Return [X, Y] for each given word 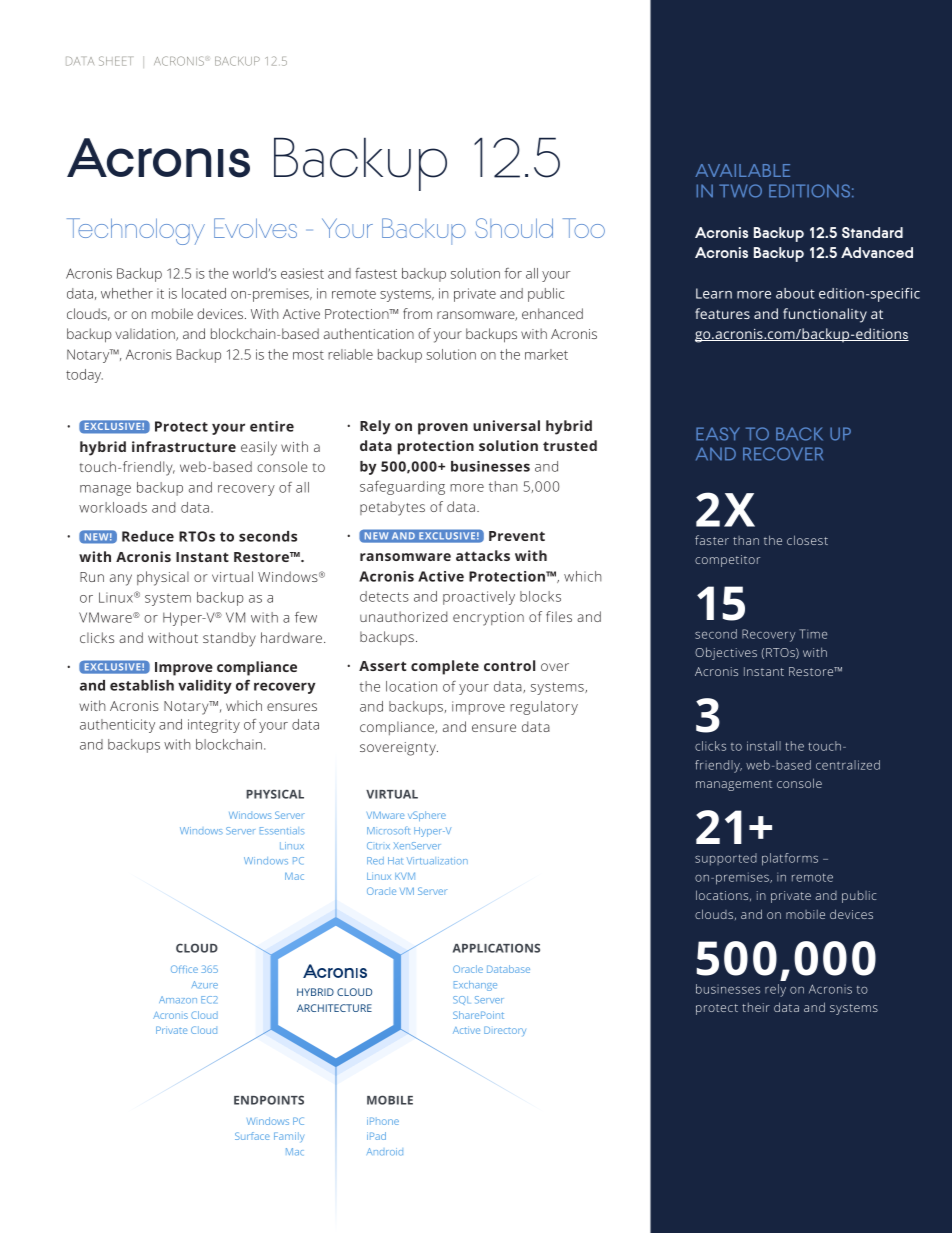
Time [813, 634]
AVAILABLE [742, 170]
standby [229, 639]
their [756, 1007]
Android [385, 1152]
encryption [488, 619]
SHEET [115, 61]
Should [514, 228]
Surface [252, 1136]
